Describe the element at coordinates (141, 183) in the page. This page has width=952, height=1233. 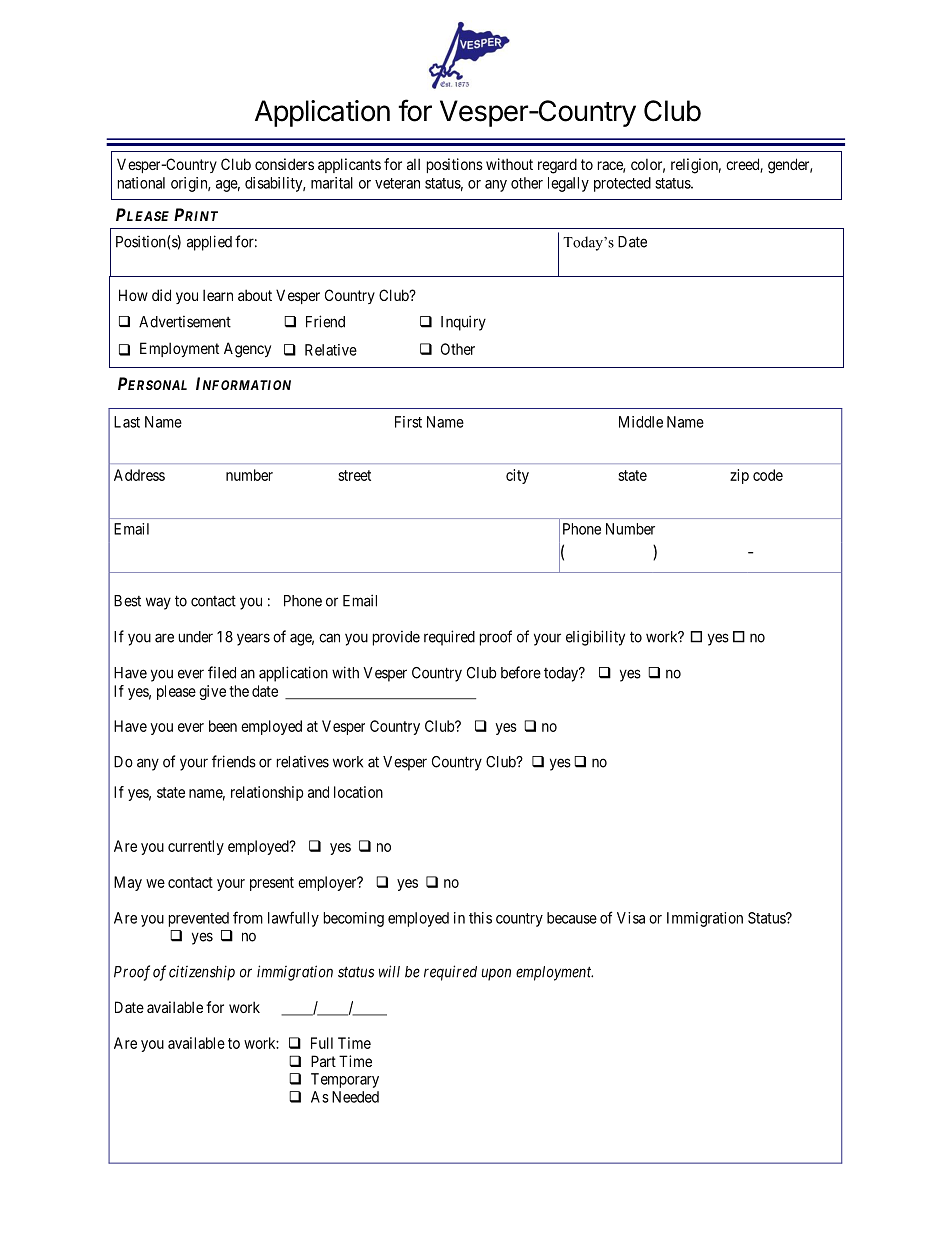
I see `national` at that location.
